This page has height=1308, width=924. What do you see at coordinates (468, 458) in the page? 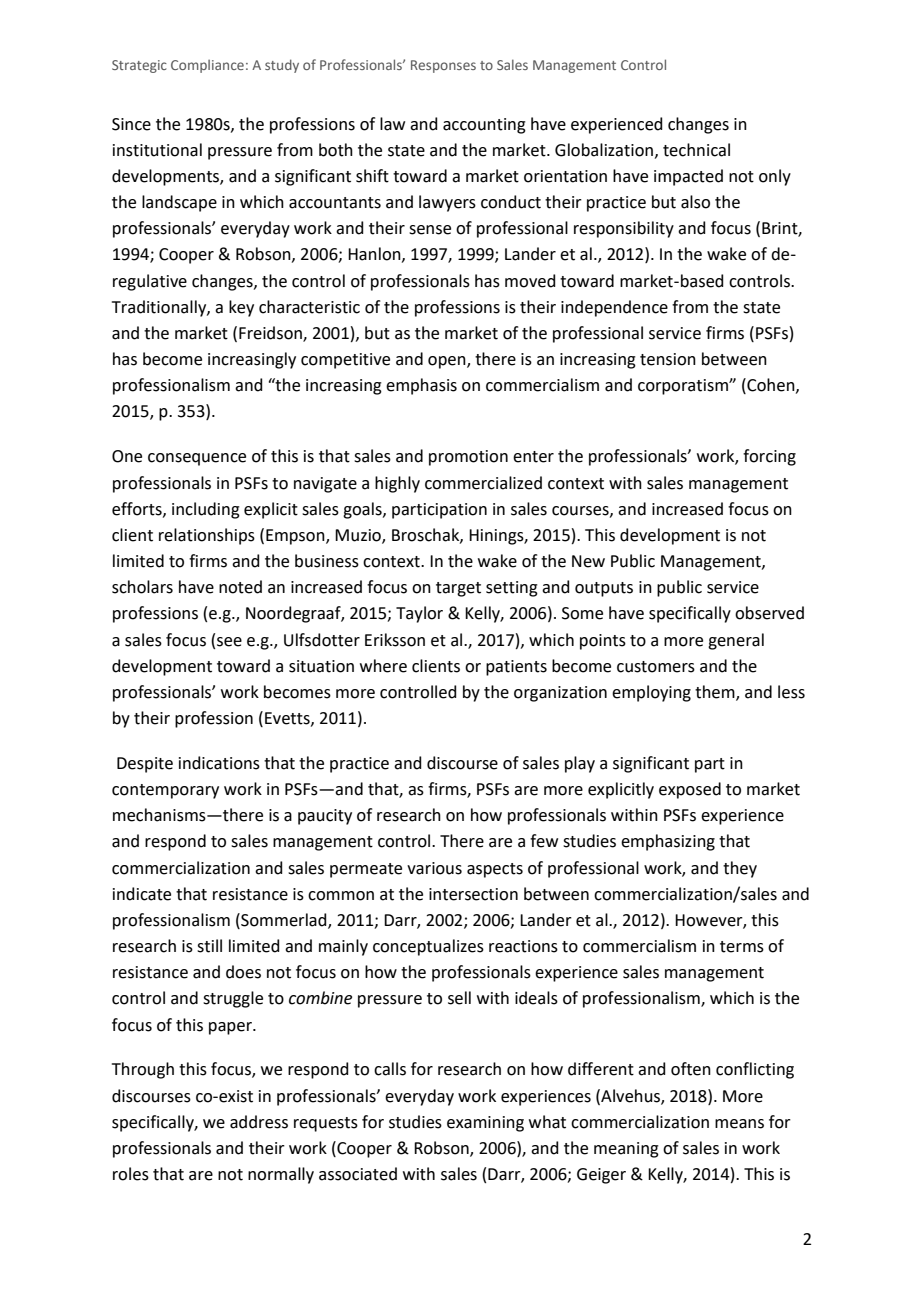
I see `promotion` at bounding box center [468, 458].
